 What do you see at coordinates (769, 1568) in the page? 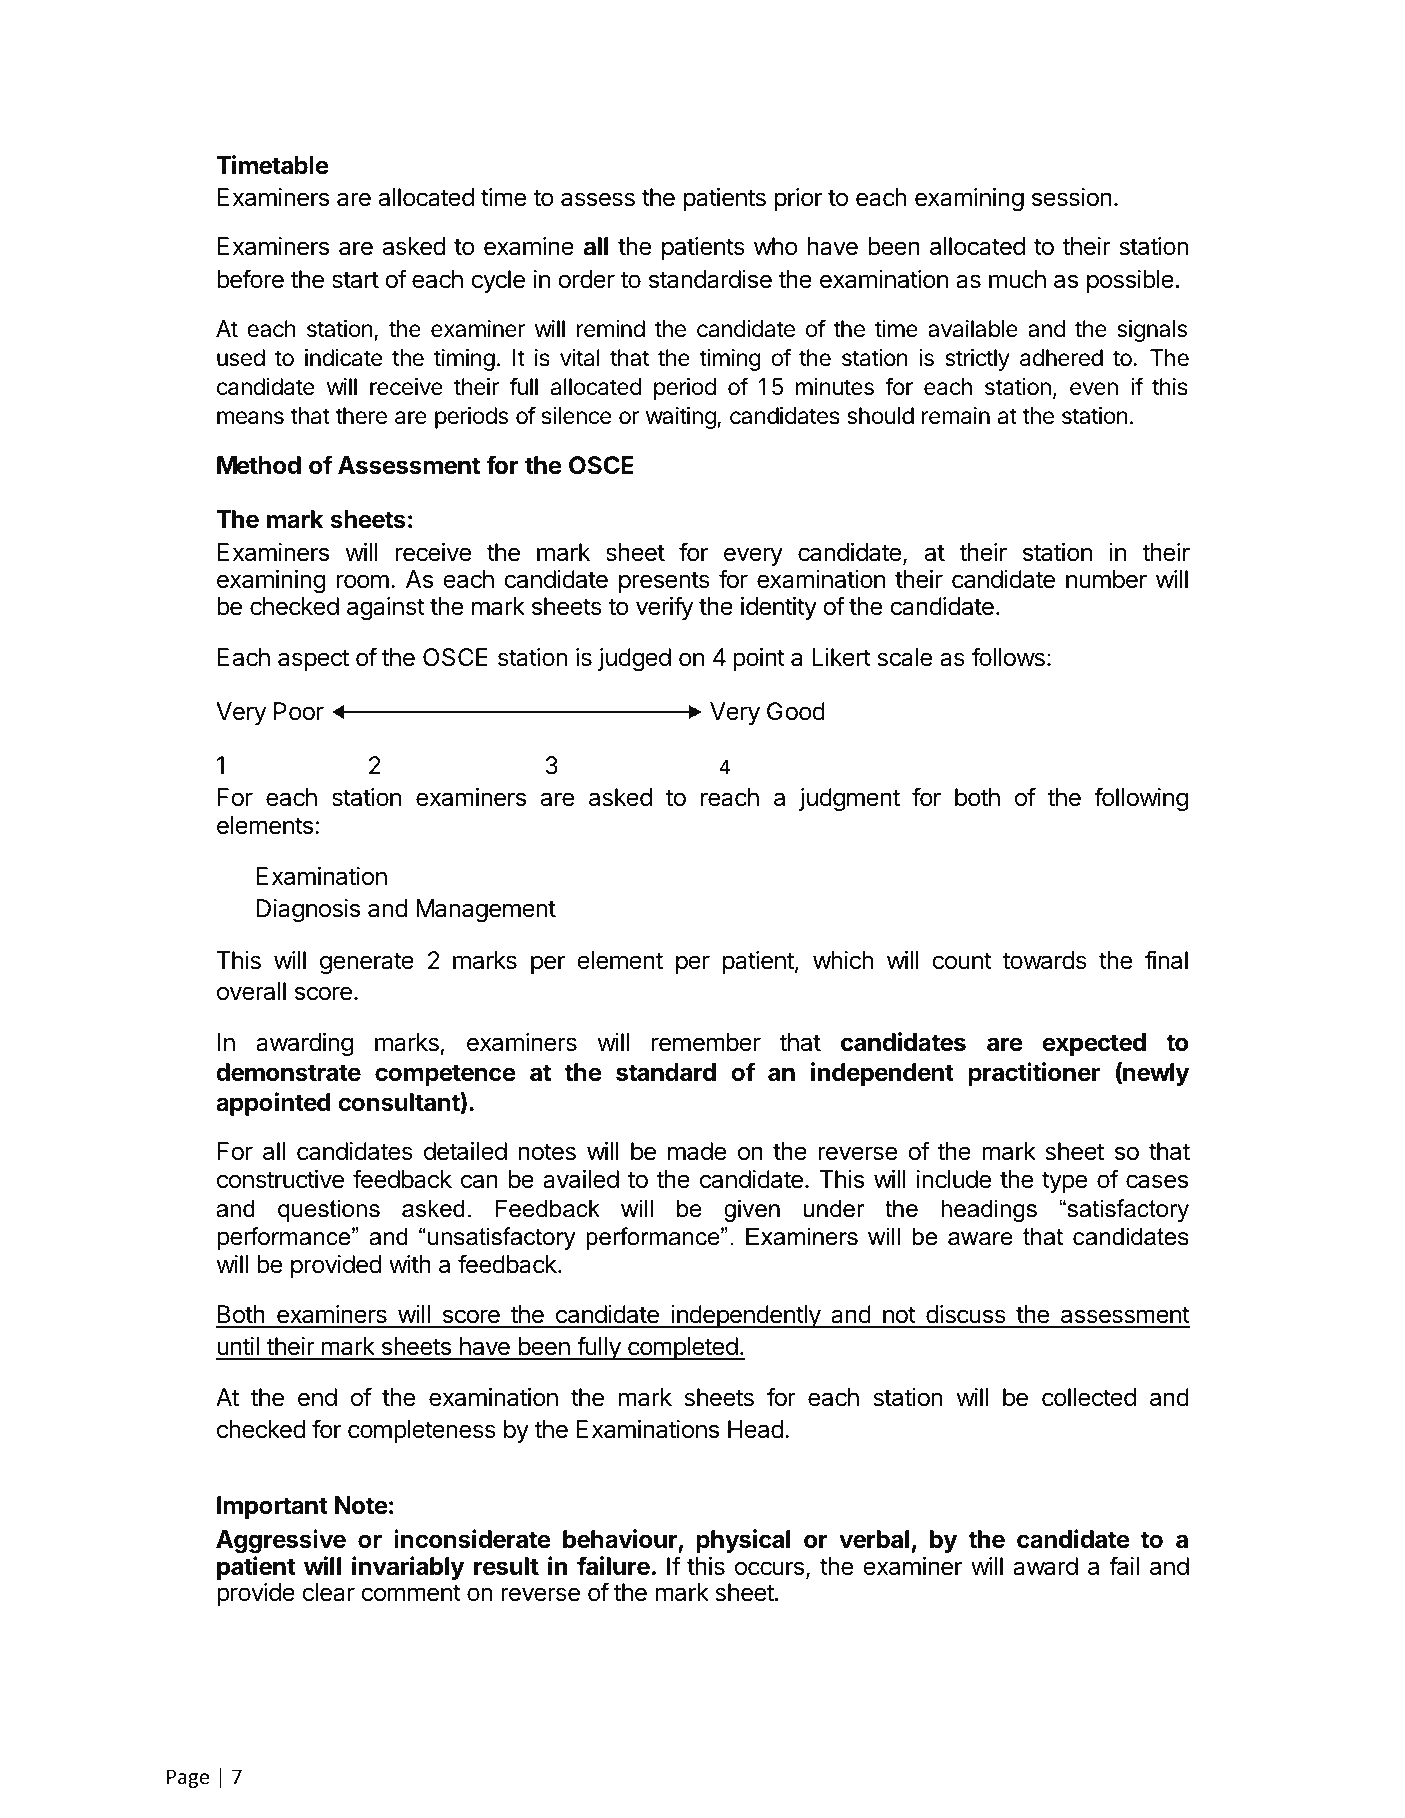
I see `occurs` at bounding box center [769, 1568].
